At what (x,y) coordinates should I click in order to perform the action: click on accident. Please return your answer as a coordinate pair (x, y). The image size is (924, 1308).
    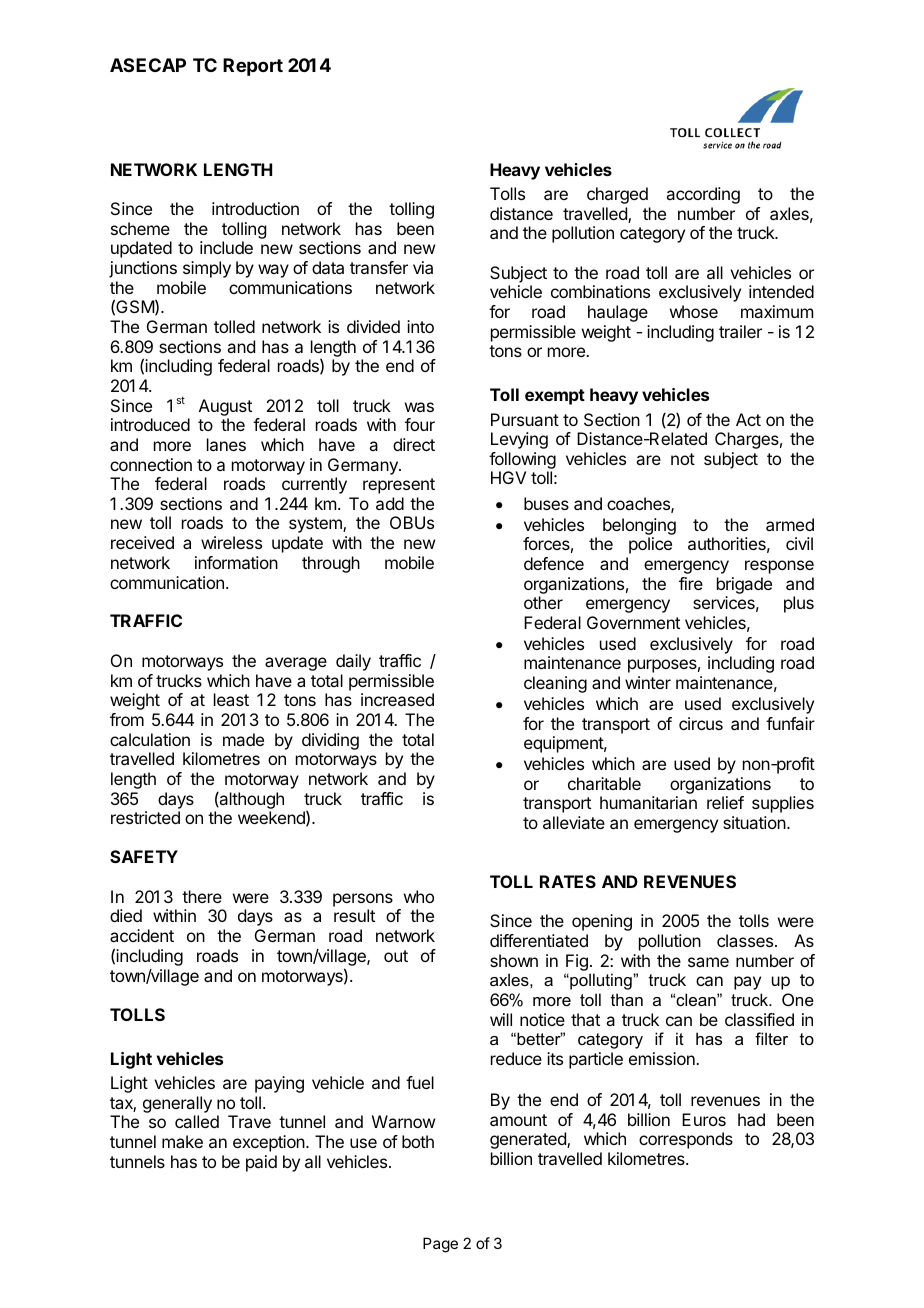
    Looking at the image, I should click on (142, 935).
